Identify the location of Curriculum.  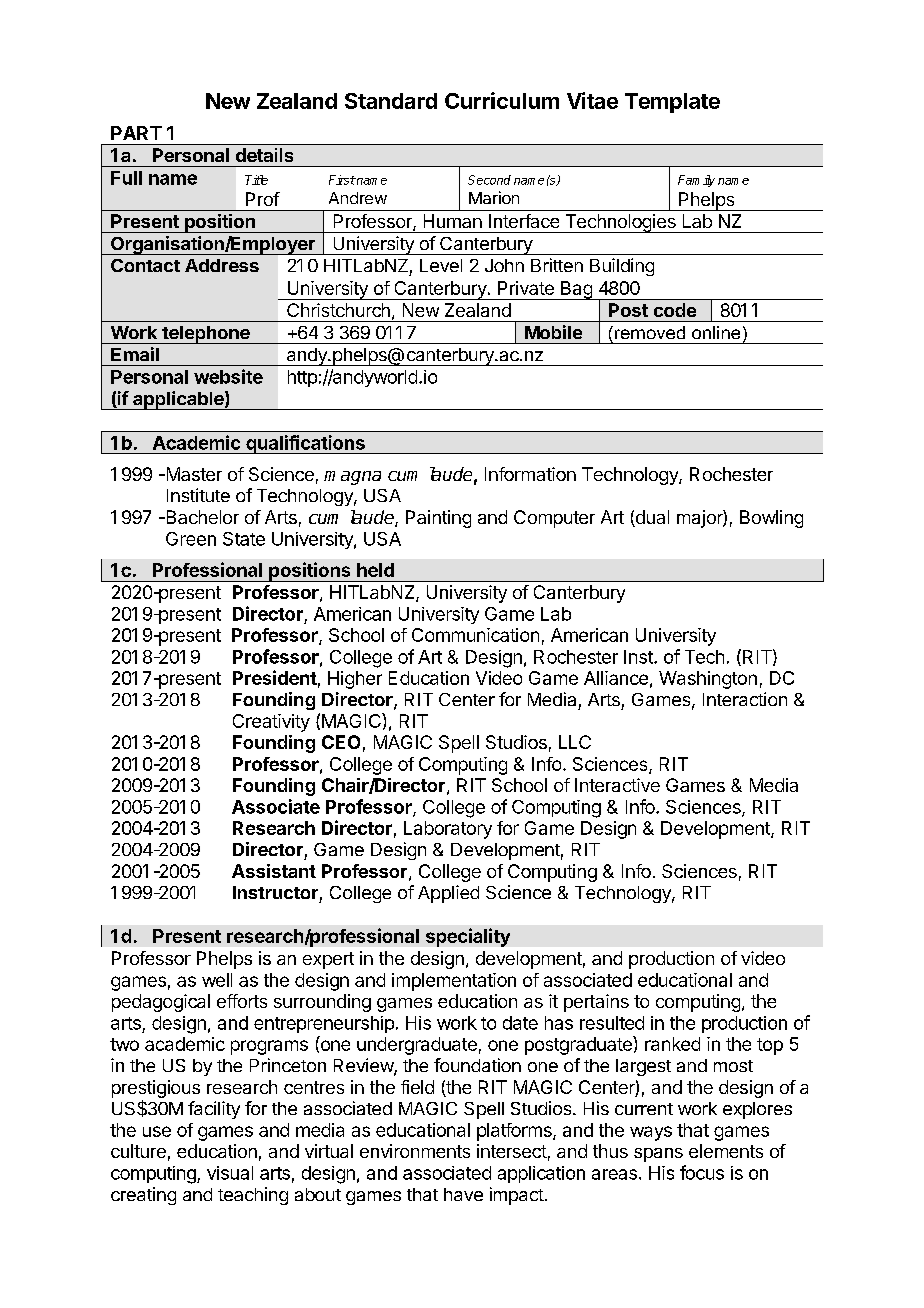
(502, 100).
